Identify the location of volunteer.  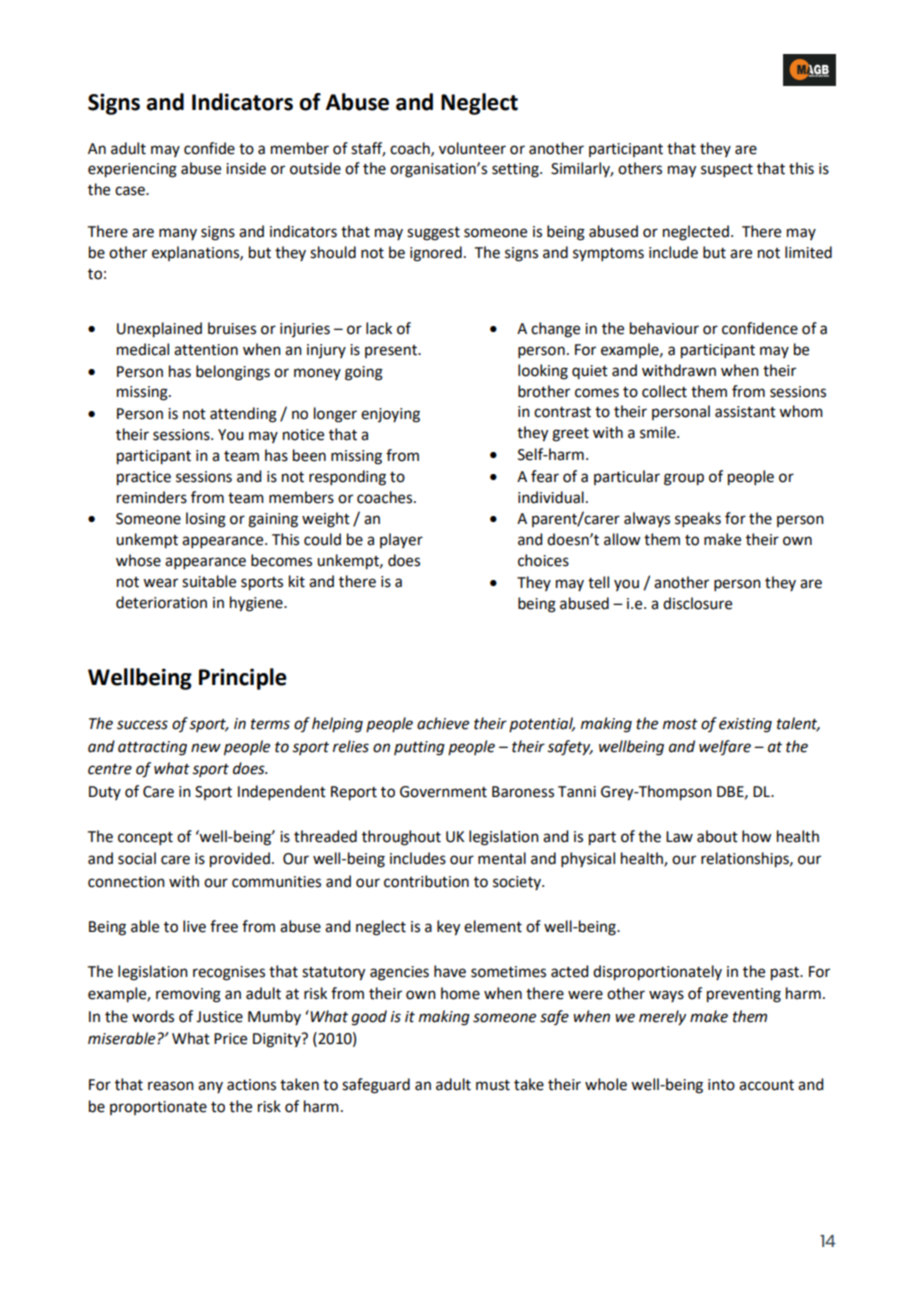
(472, 148).
